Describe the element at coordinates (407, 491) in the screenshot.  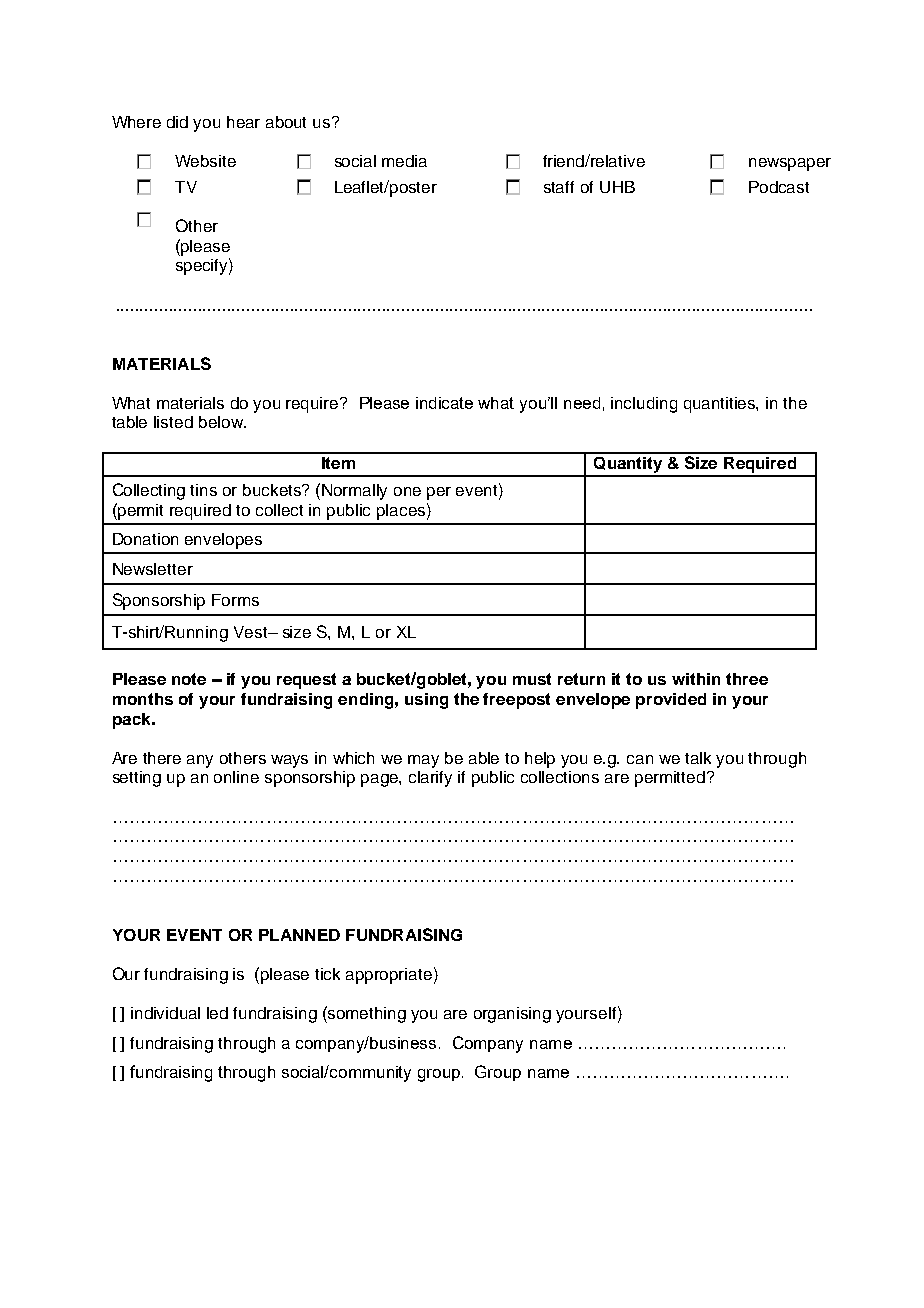
I see `one` at that location.
